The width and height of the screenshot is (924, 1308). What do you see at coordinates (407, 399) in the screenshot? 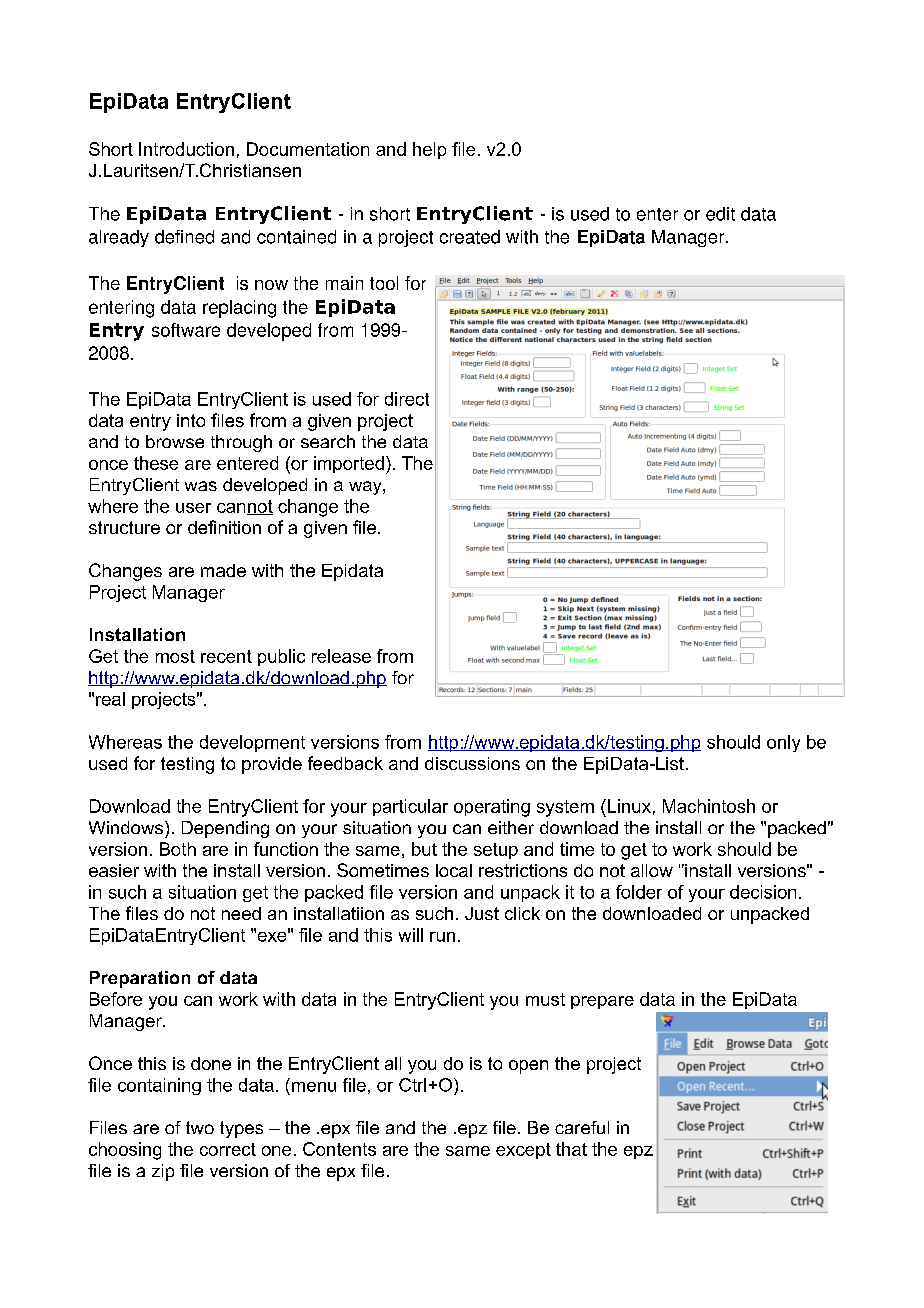
I see `direct` at bounding box center [407, 399].
